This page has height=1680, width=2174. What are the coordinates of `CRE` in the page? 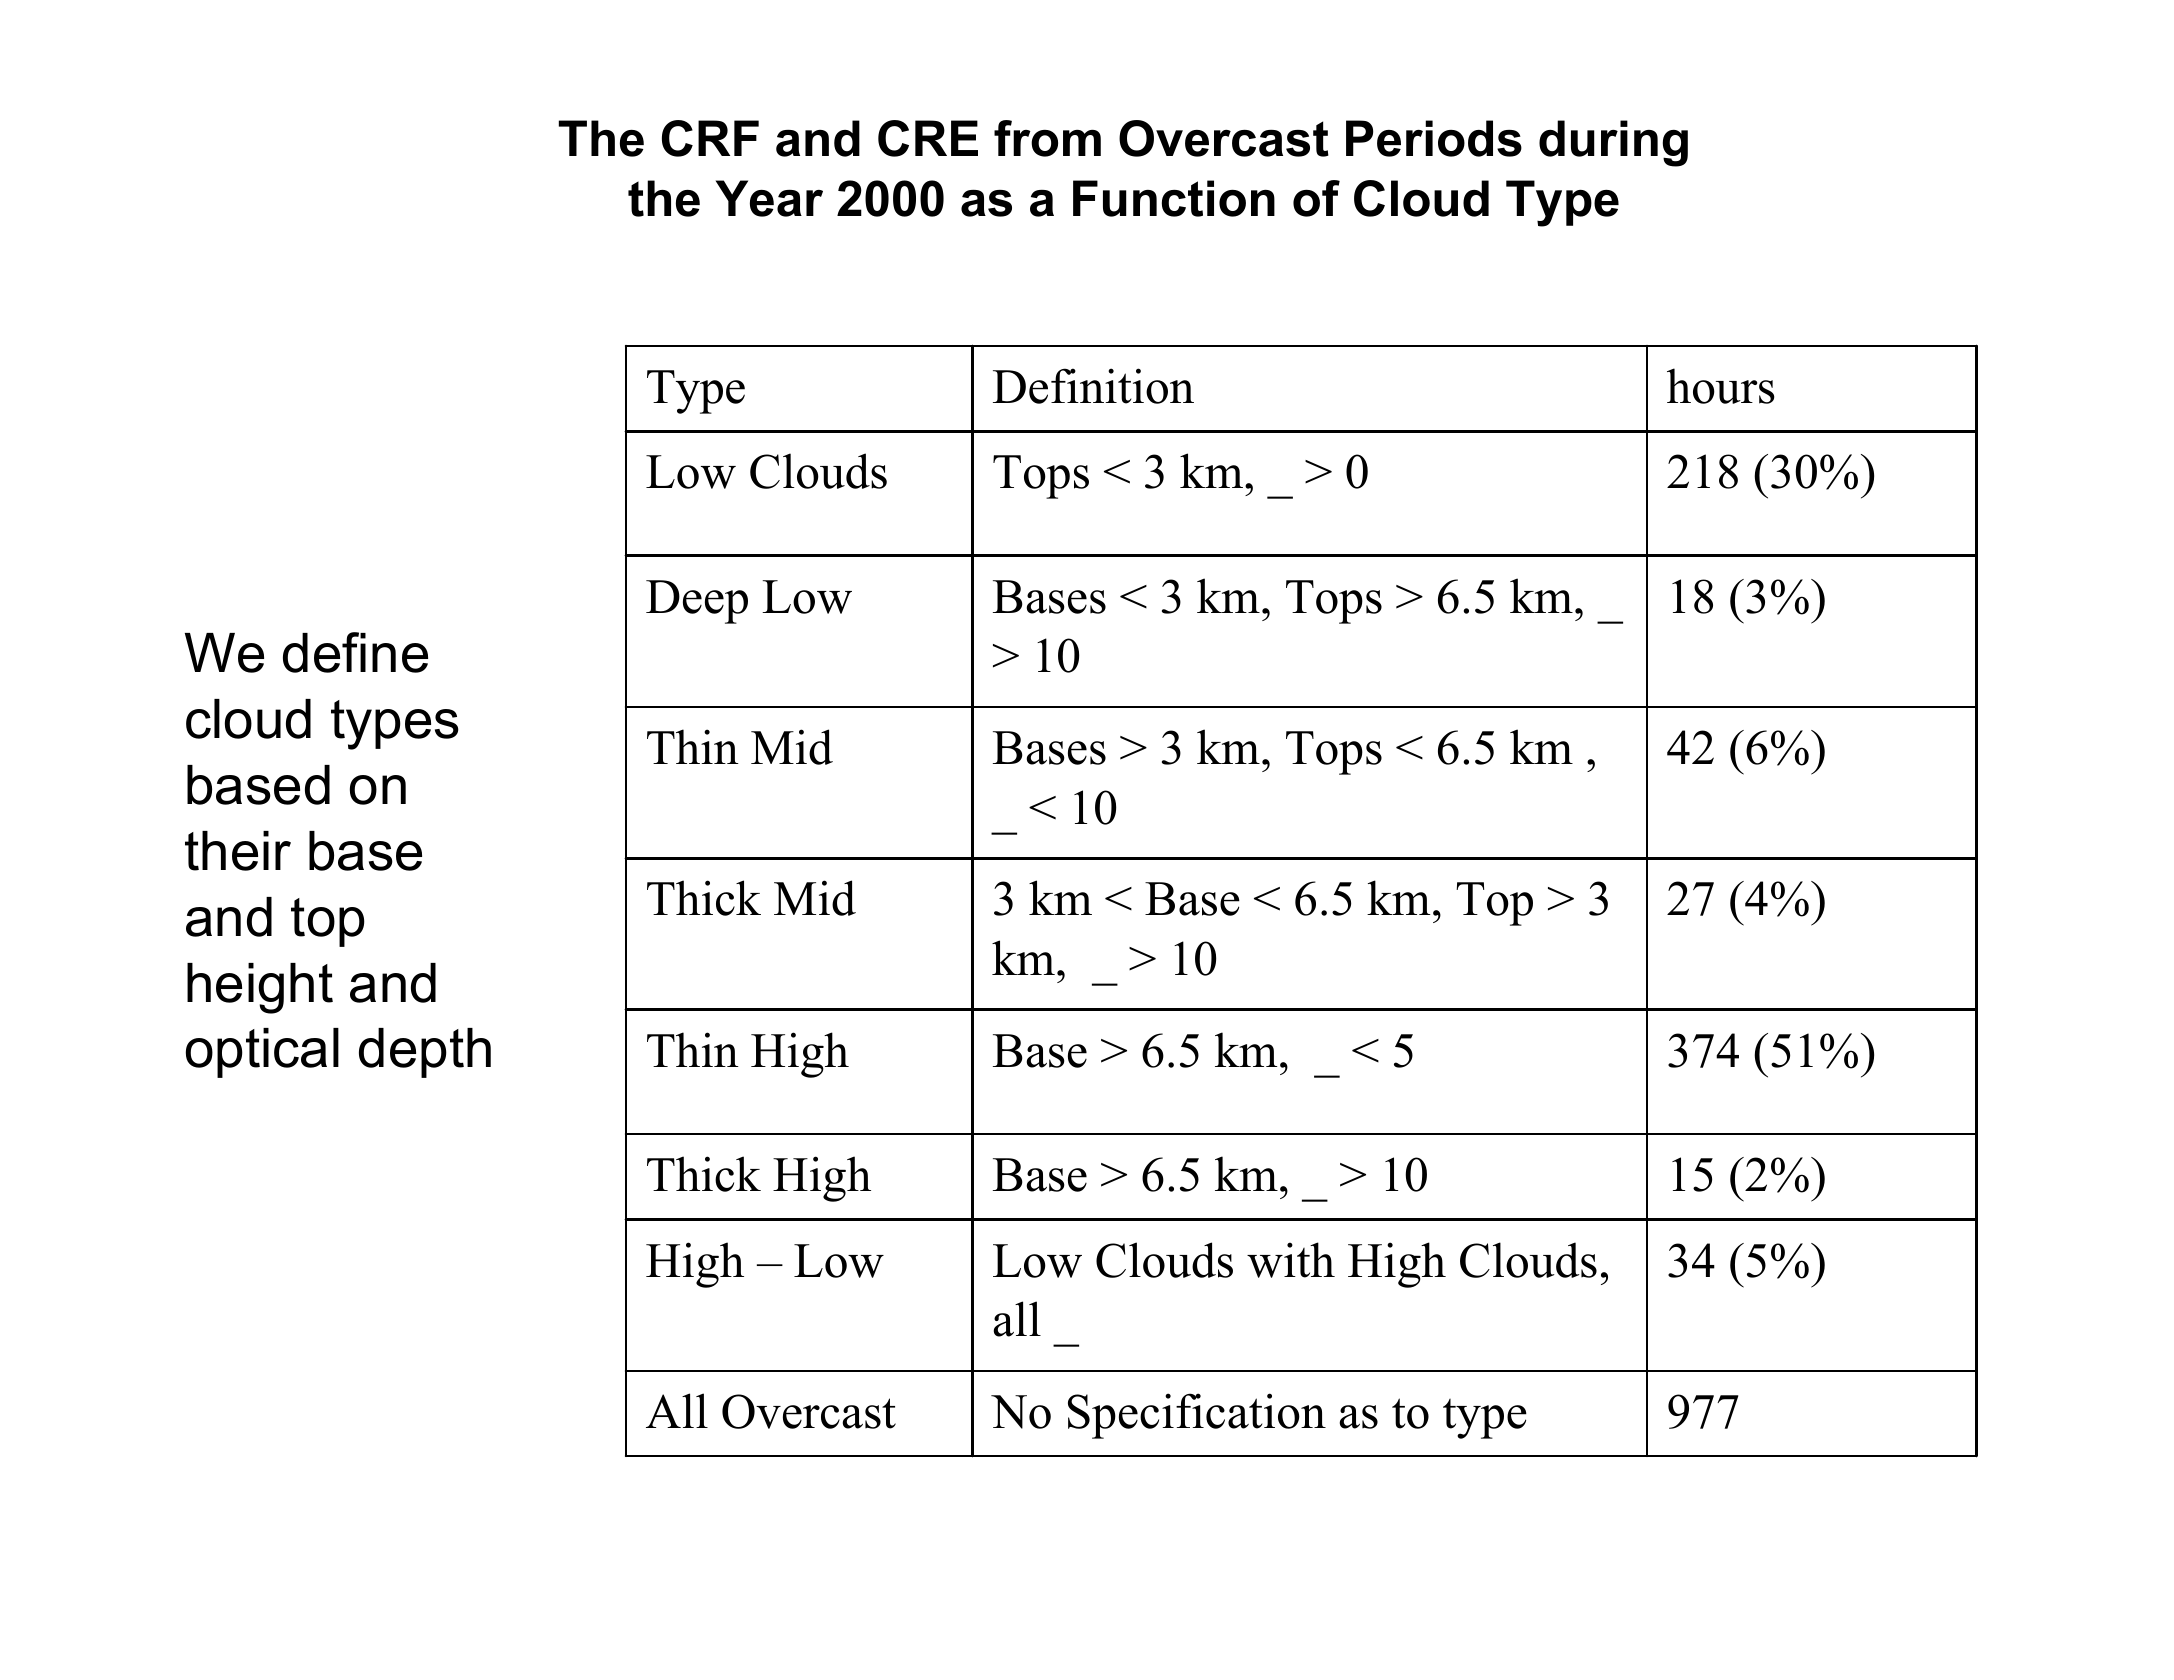 It's located at (928, 138).
